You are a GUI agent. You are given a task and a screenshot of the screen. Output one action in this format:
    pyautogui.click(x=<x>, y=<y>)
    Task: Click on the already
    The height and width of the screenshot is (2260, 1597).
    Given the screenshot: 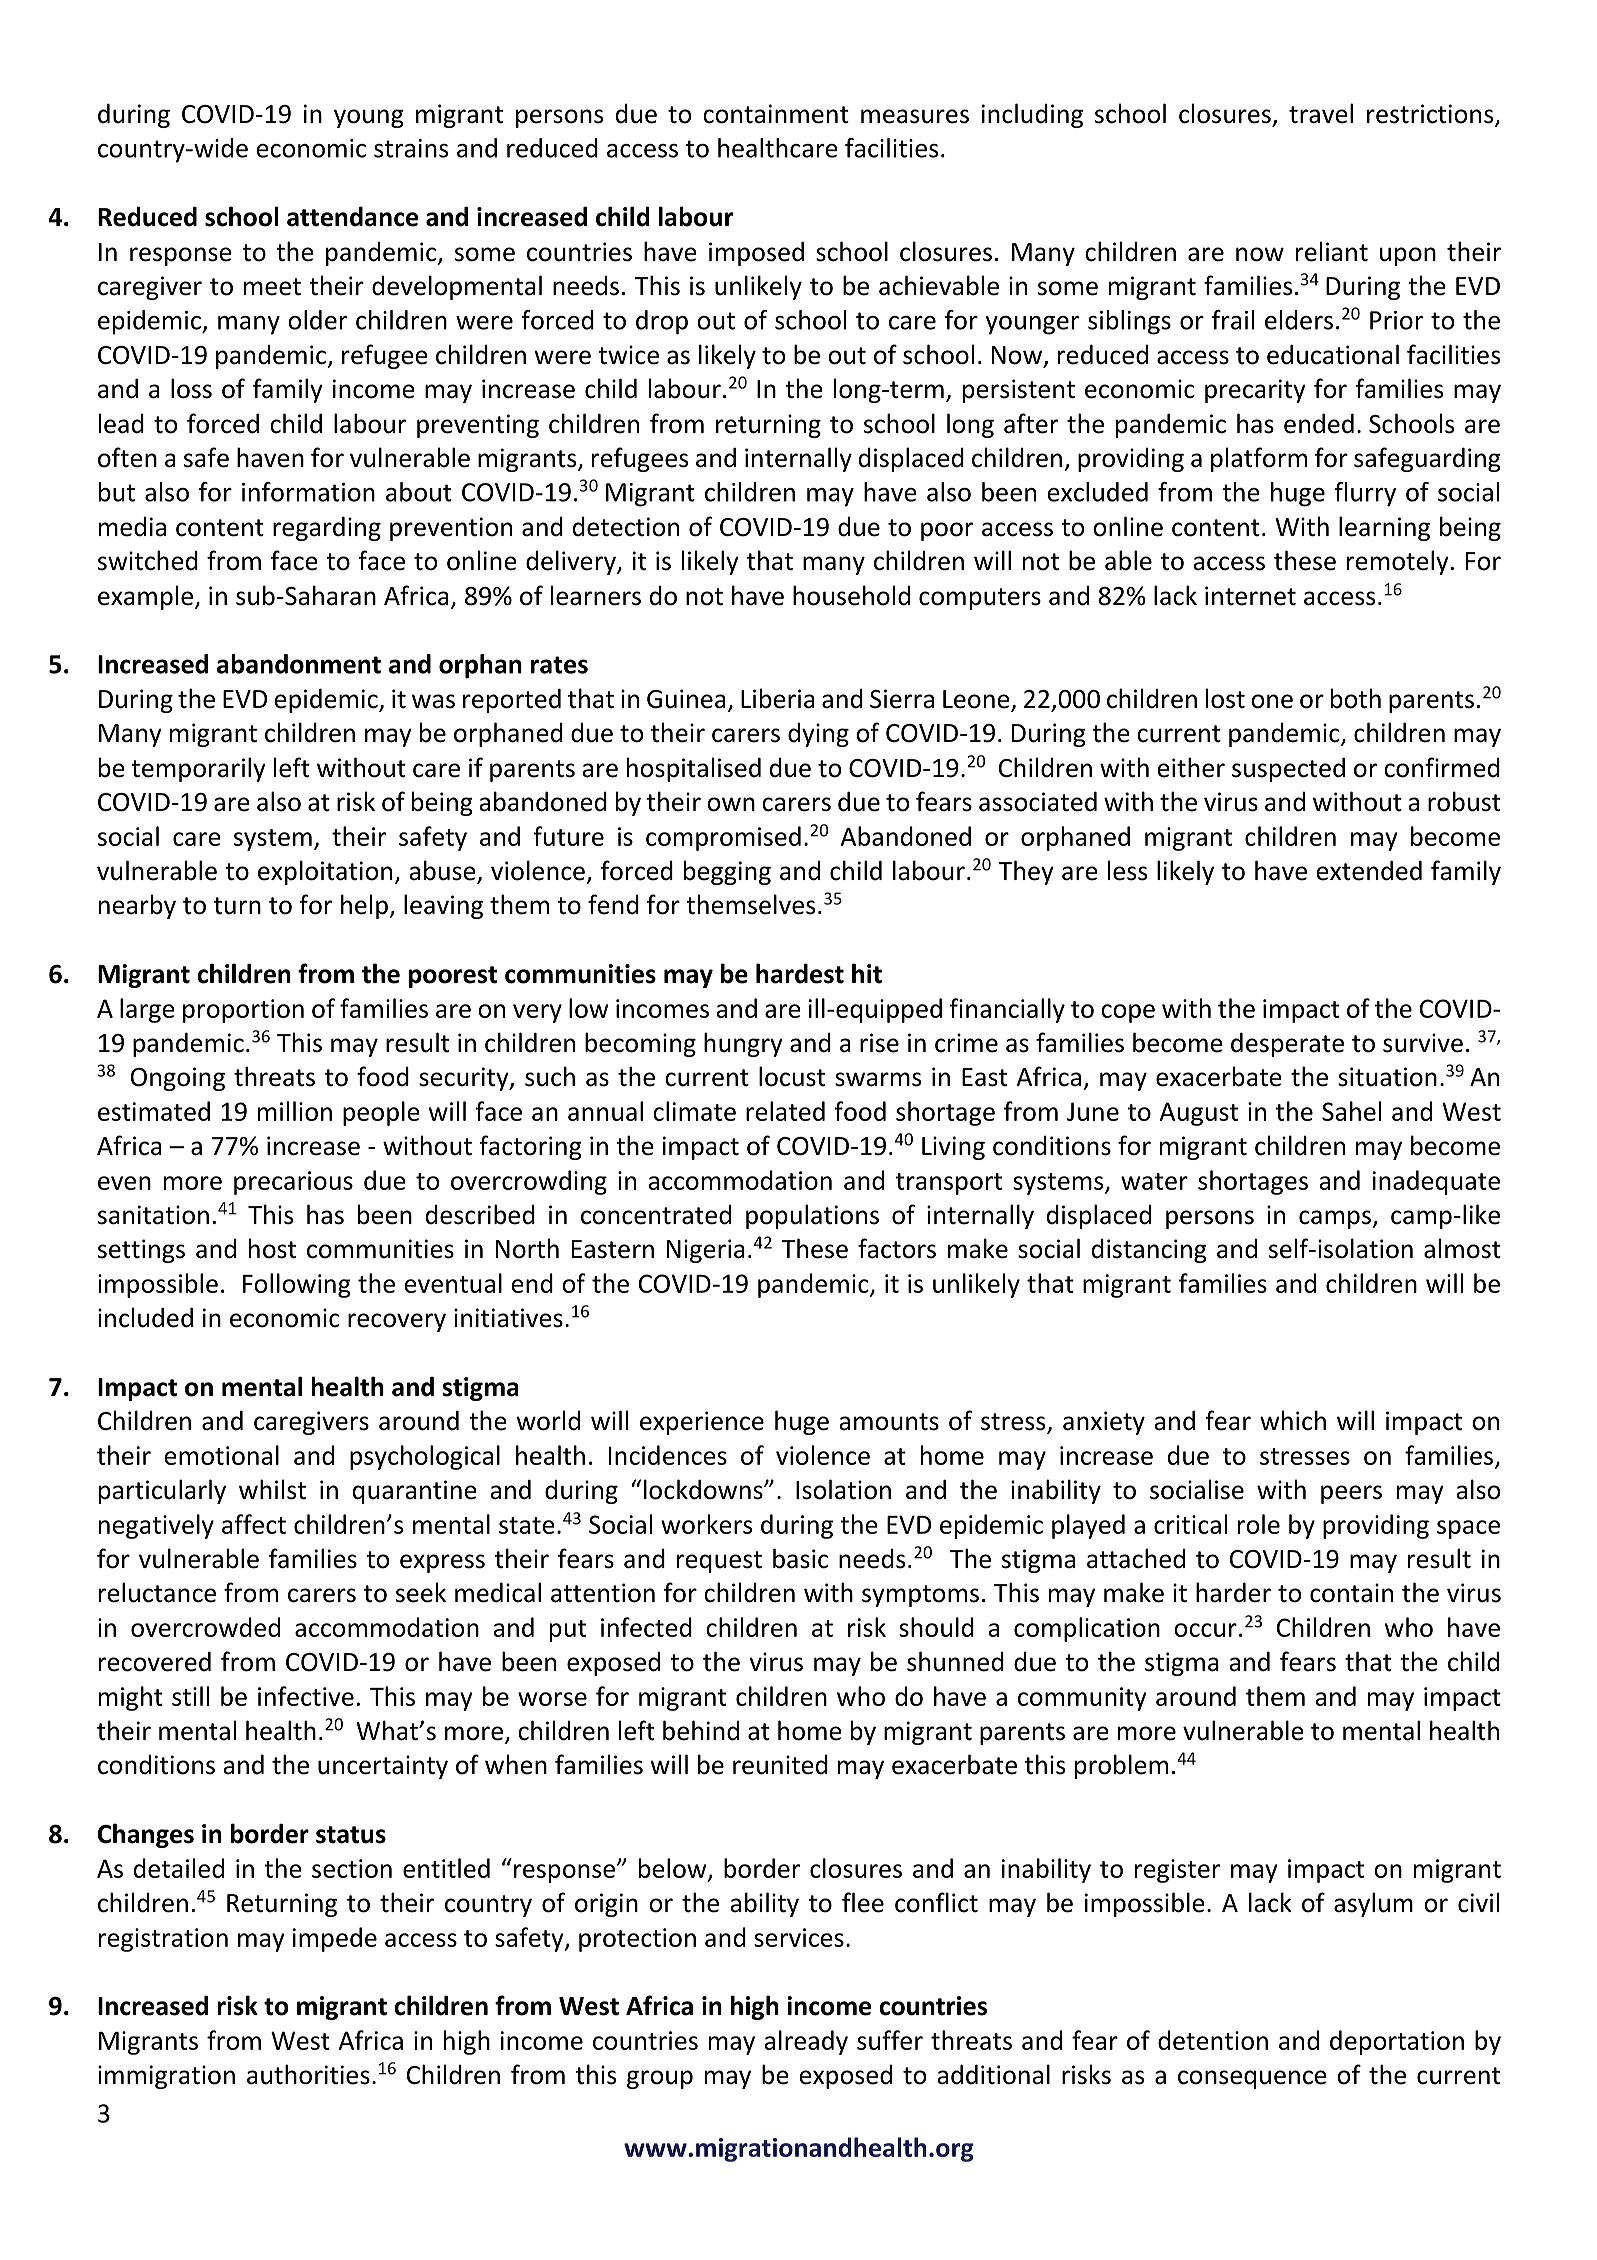 What is the action you would take?
    pyautogui.click(x=806, y=2042)
